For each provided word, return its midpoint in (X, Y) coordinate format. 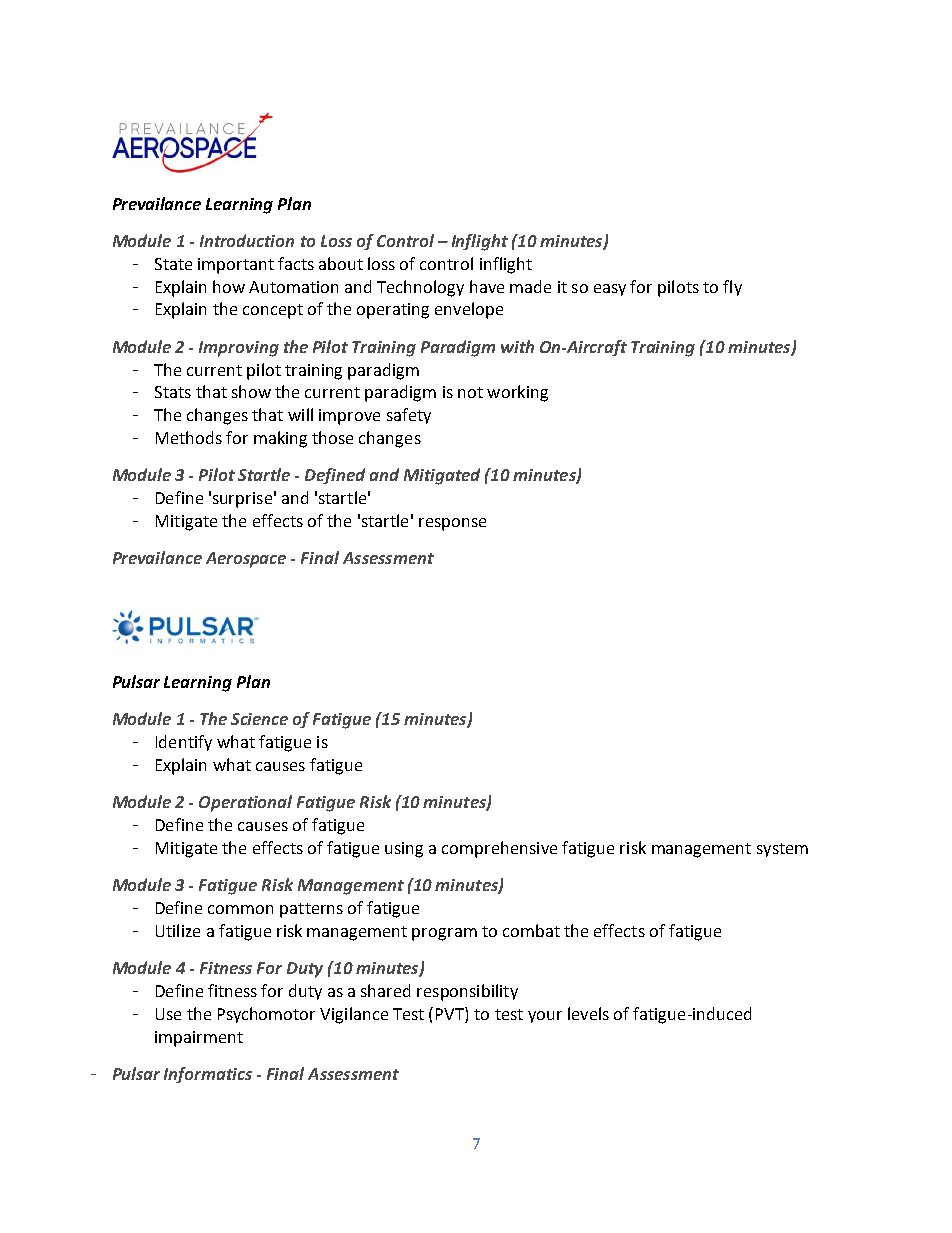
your (545, 1017)
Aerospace (246, 560)
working (517, 393)
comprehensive (499, 849)
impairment (199, 1039)
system (782, 850)
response (452, 524)
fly (732, 288)
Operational (245, 803)
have (487, 286)
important (236, 266)
